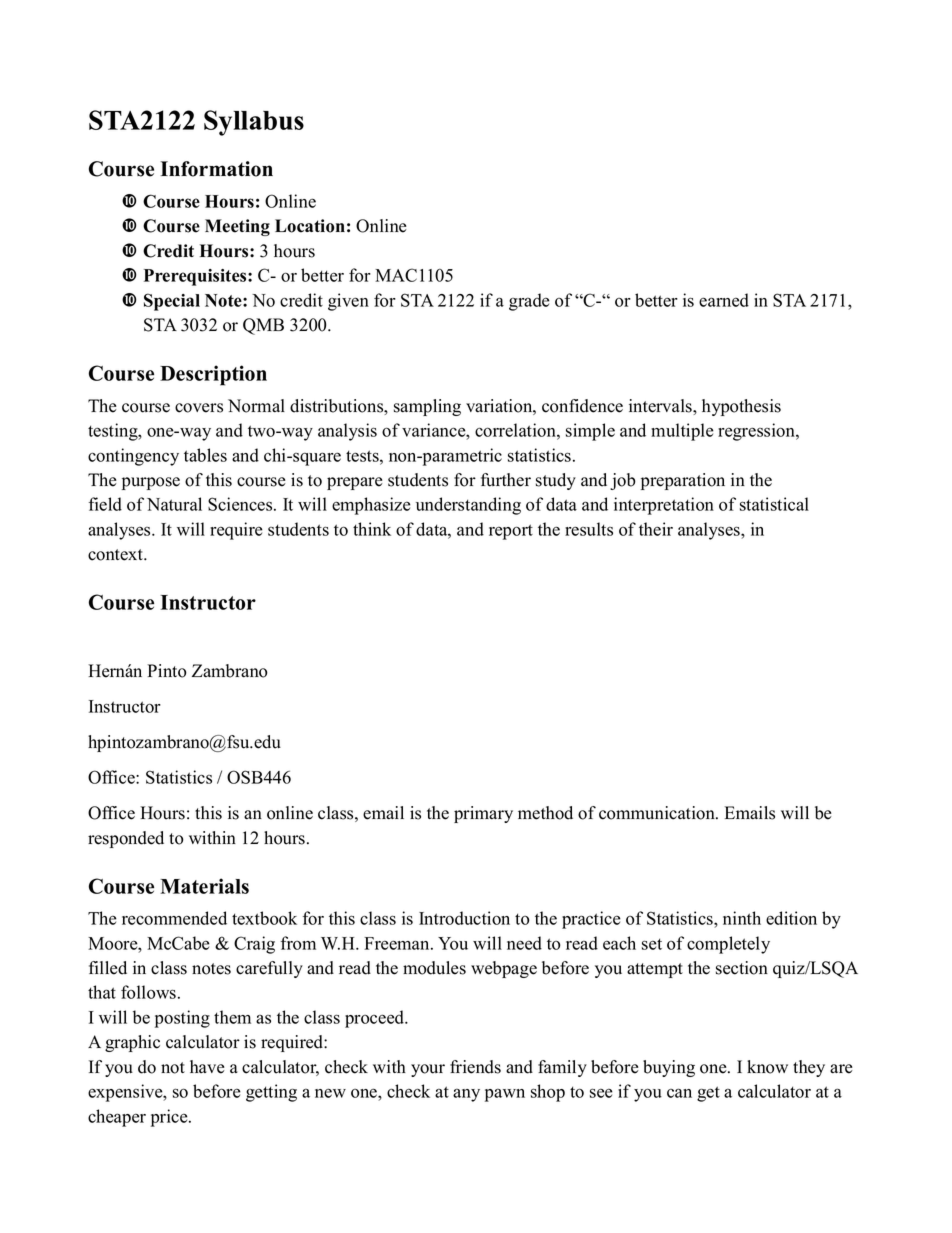 The width and height of the screenshot is (952, 1233). Describe the element at coordinates (216, 169) in the screenshot. I see `Information` at that location.
